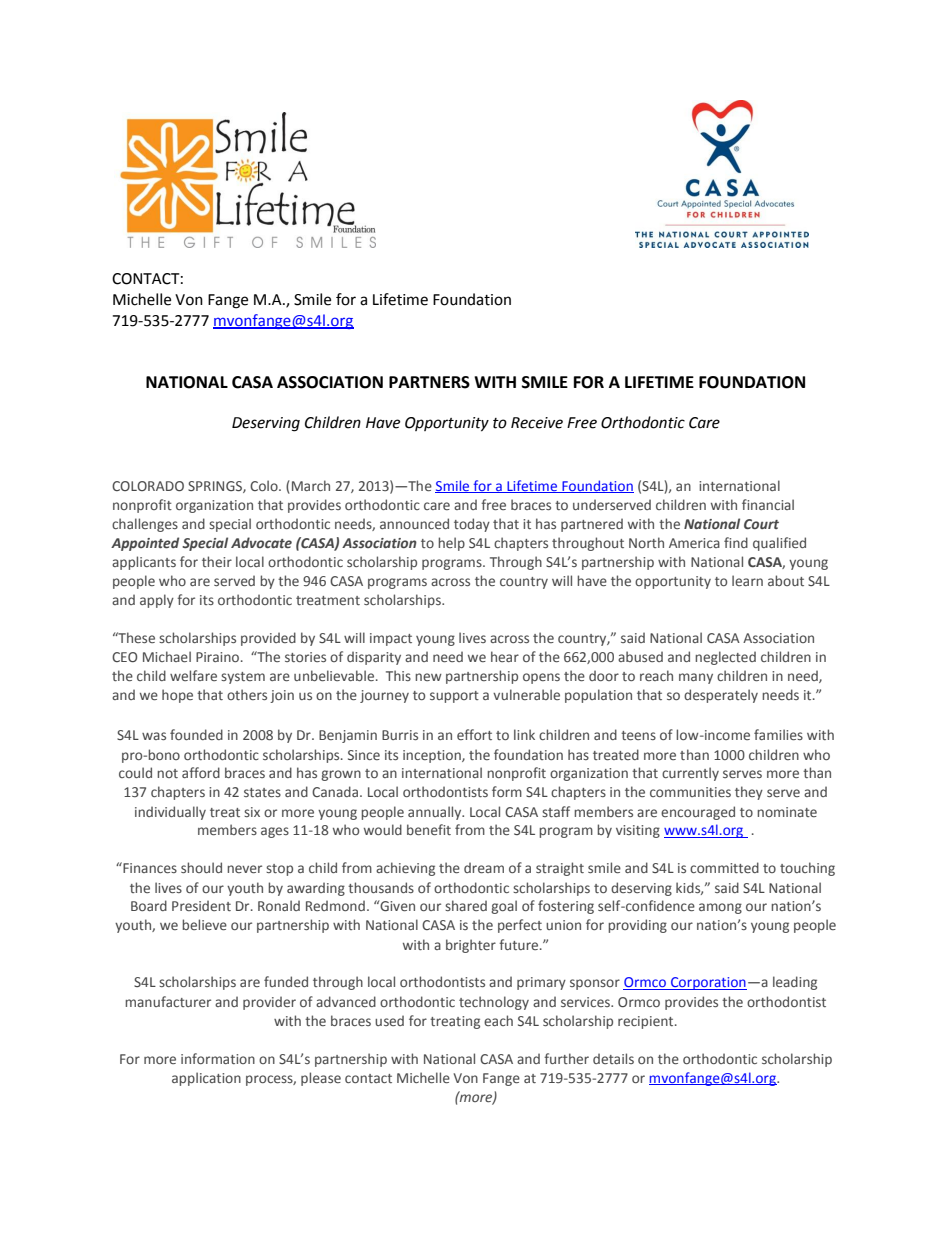  Describe the element at coordinates (690, 774) in the screenshot. I see `currently` at that location.
